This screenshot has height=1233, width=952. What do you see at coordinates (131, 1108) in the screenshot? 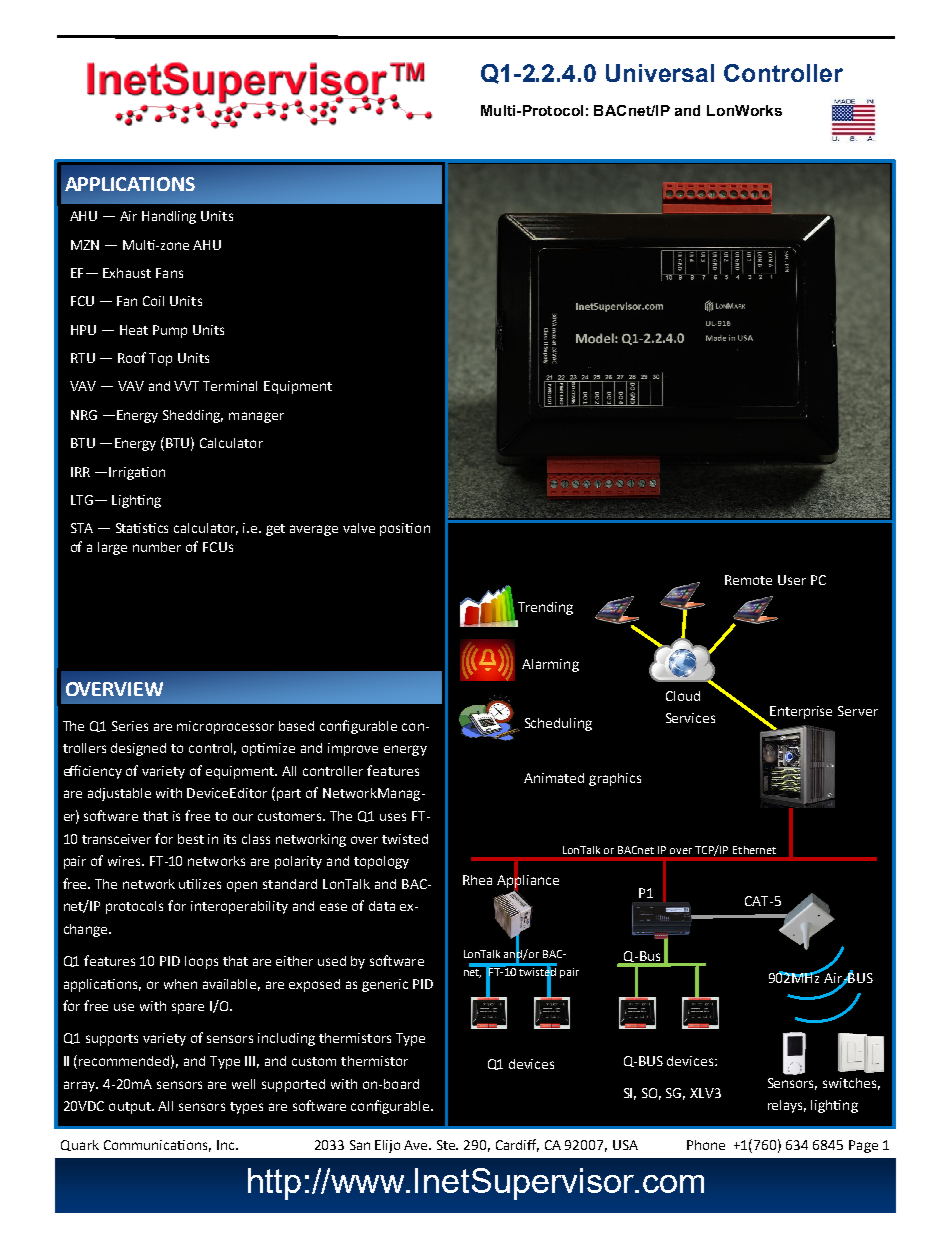
I see `output` at bounding box center [131, 1108].
